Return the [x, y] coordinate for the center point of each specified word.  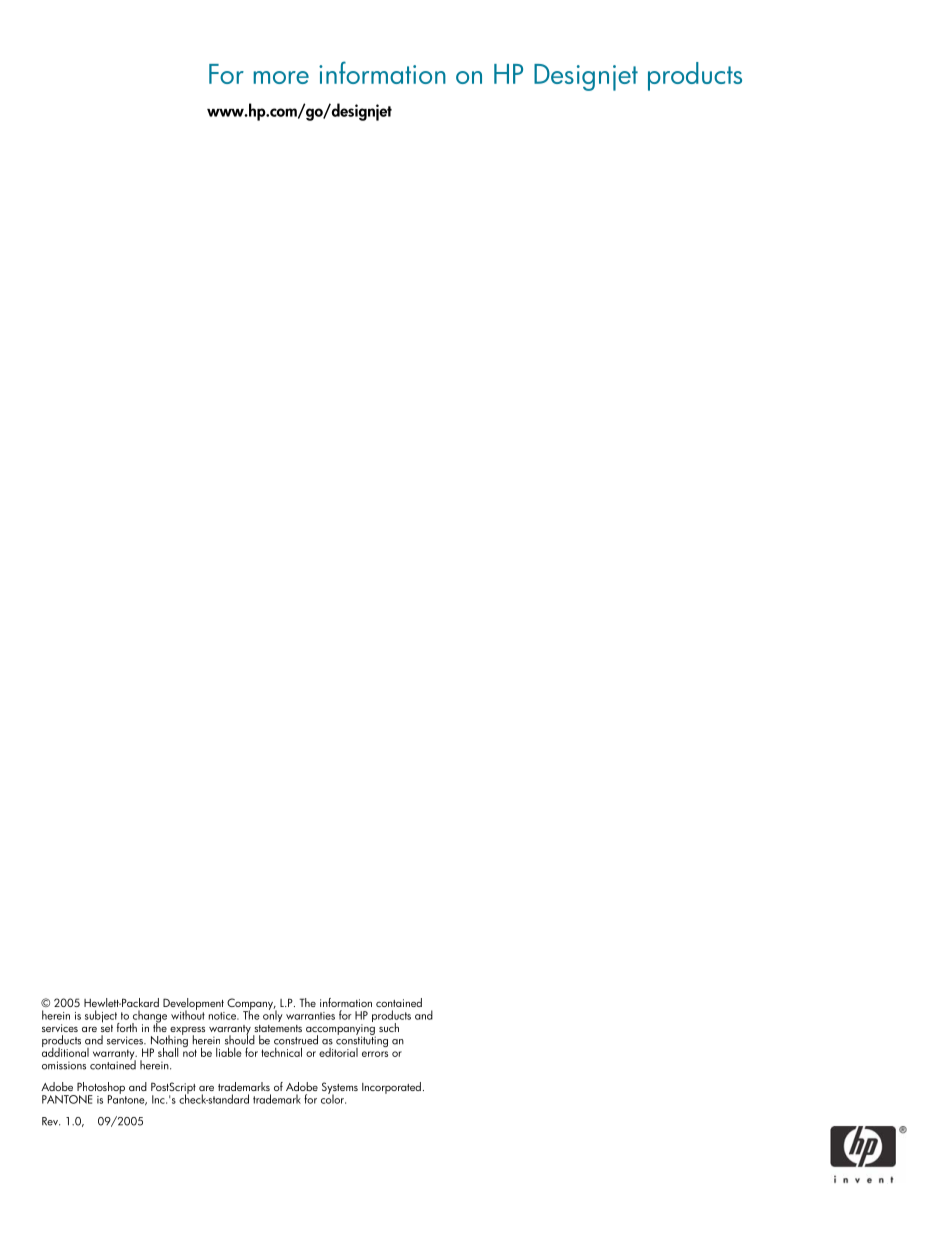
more [281, 77]
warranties [310, 1016]
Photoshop [100, 1089]
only [273, 1015]
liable [229, 1052]
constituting [361, 1042]
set [107, 1027]
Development [193, 1005]
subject [102, 1017]
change [149, 1017]
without [188, 1014]
